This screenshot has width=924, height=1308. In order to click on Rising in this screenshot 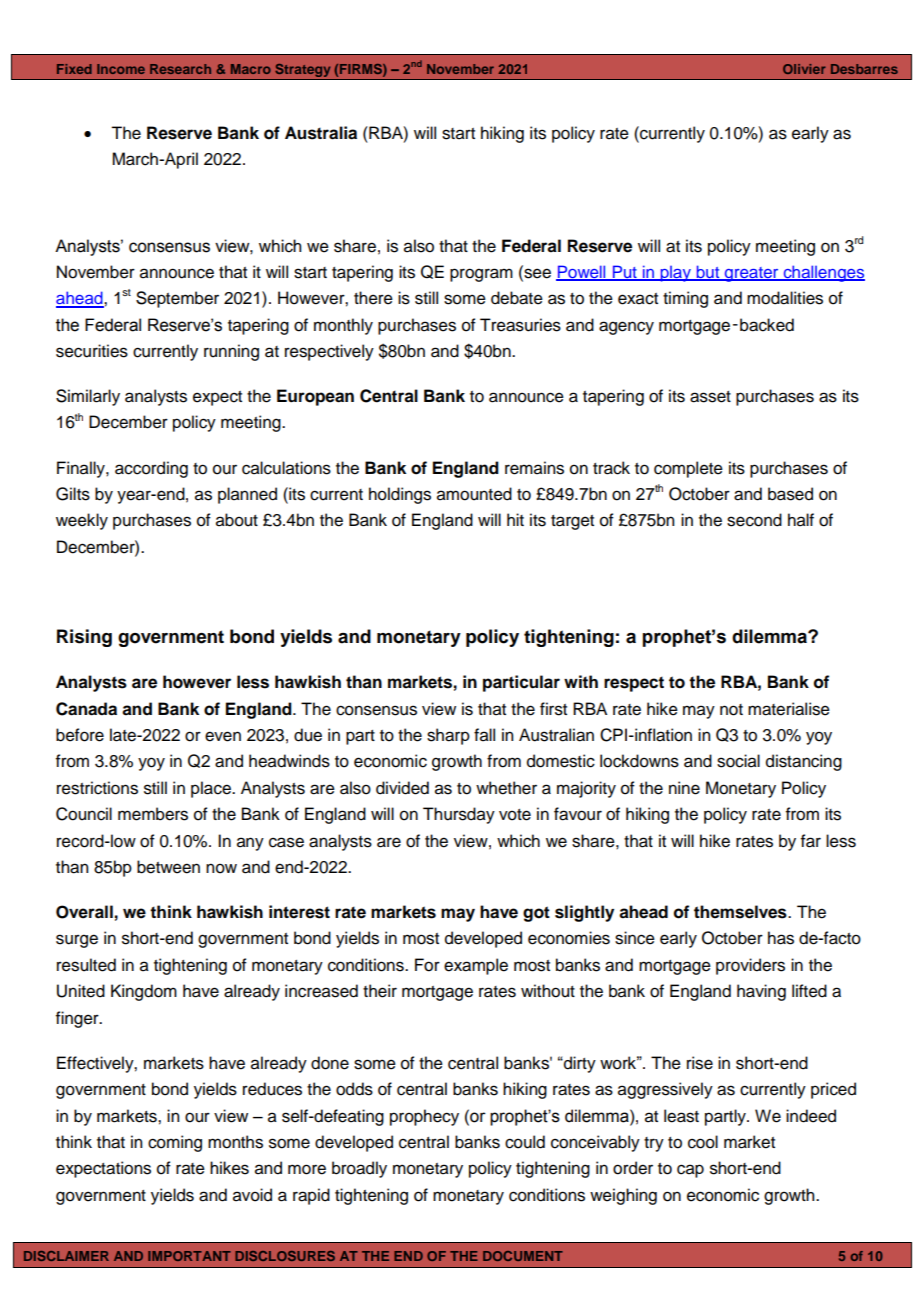, I will do `click(84, 638)`.
